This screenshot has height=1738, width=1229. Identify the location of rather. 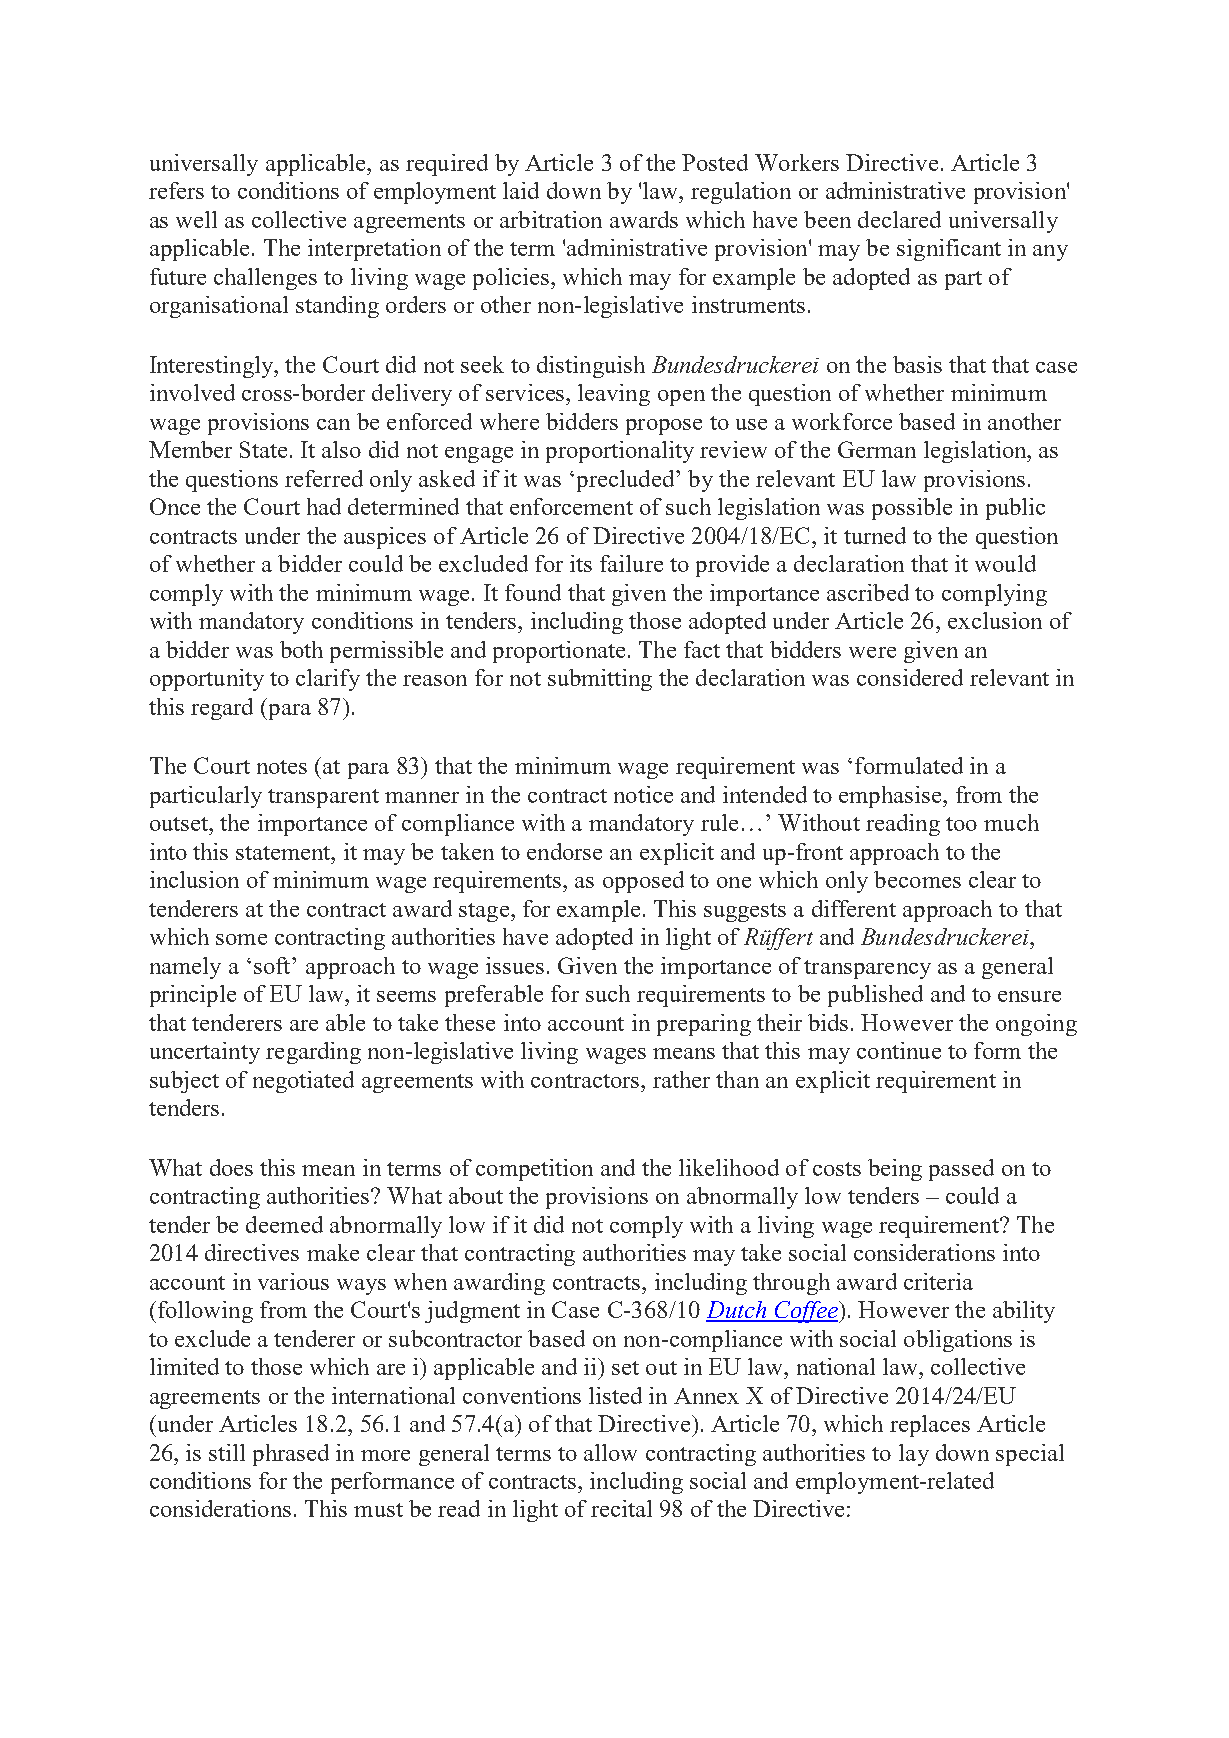
(681, 1079).
